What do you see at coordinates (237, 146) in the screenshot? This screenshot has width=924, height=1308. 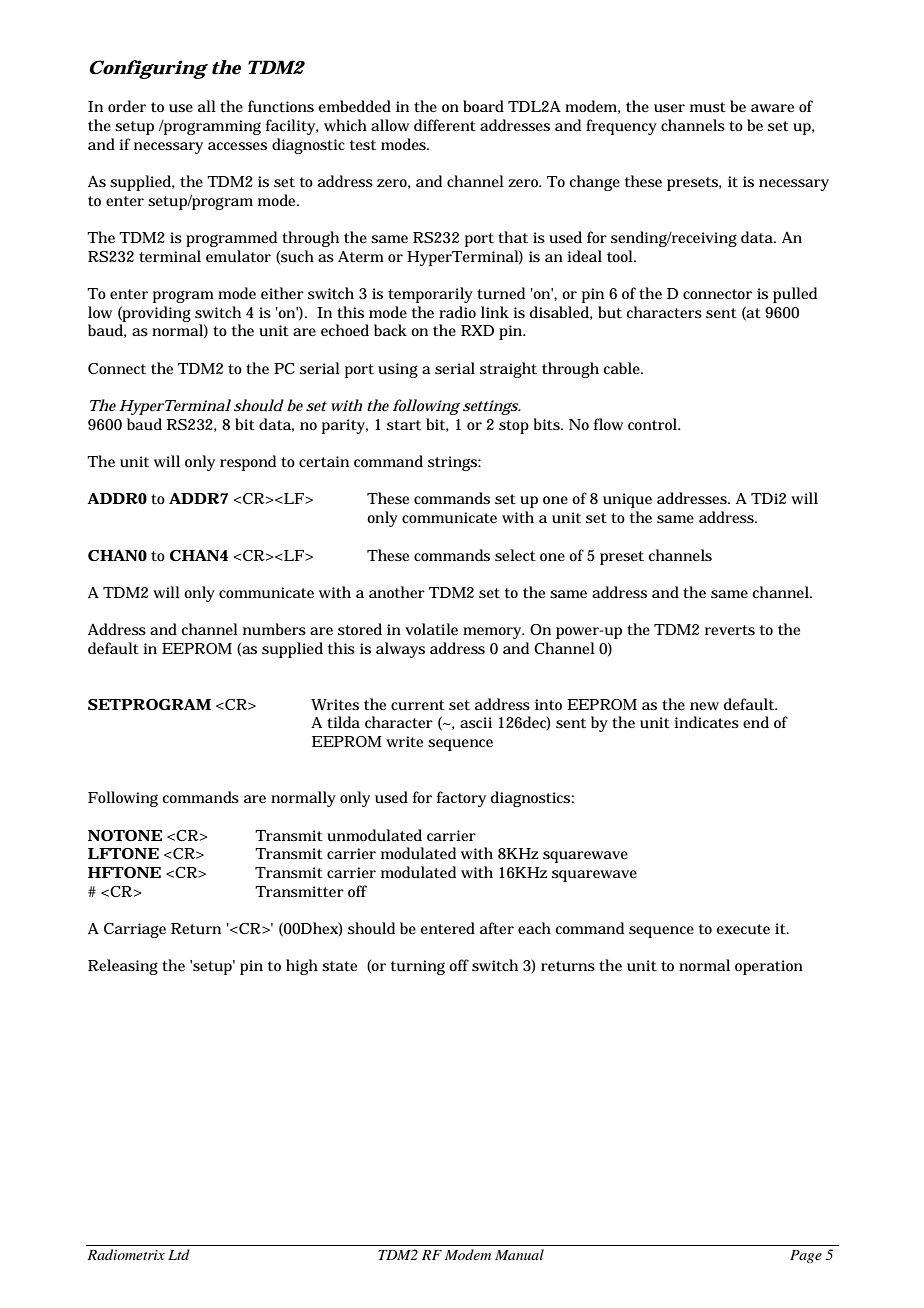 I see `accesses` at bounding box center [237, 146].
